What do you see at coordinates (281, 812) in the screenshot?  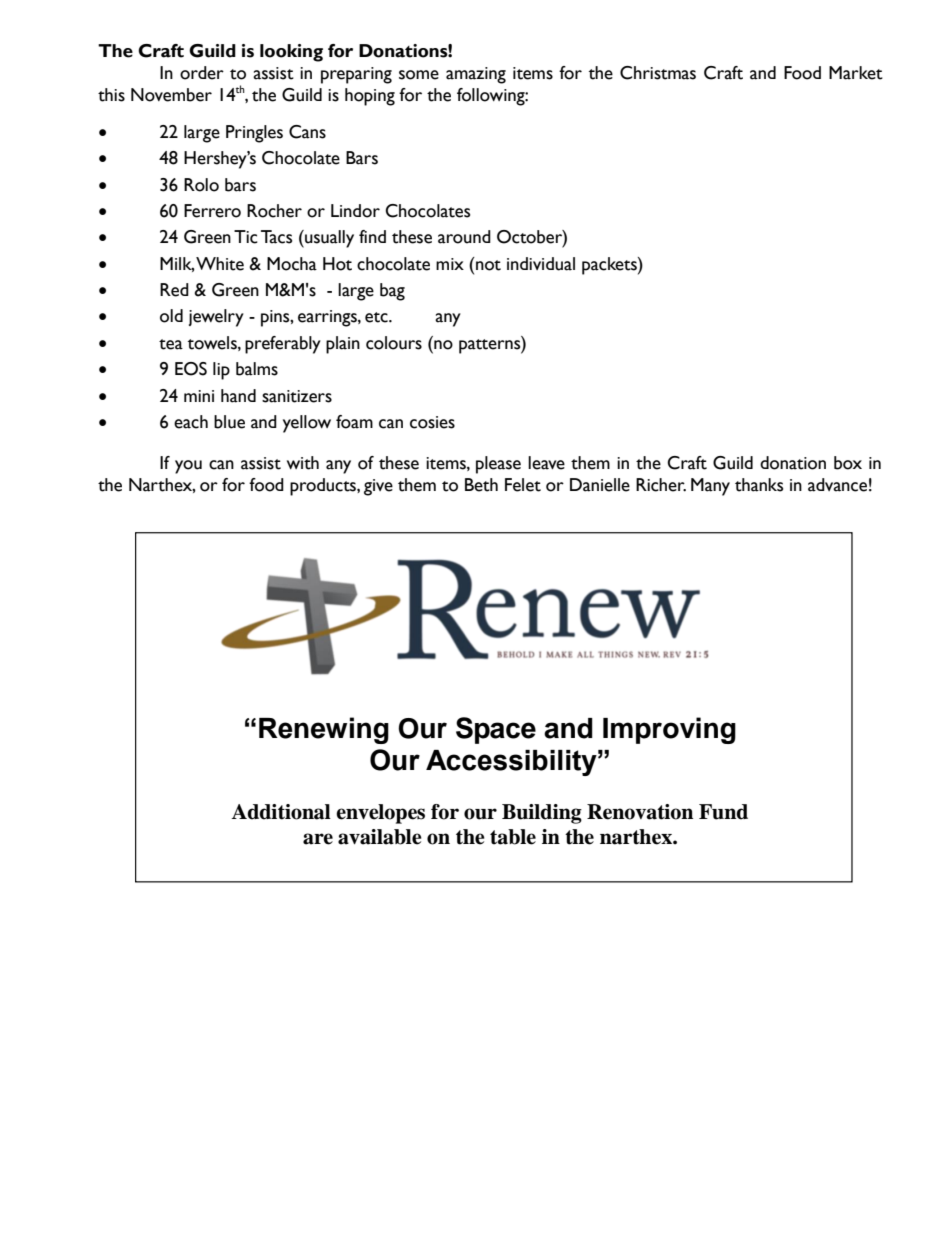 I see `Additional` at bounding box center [281, 812].
